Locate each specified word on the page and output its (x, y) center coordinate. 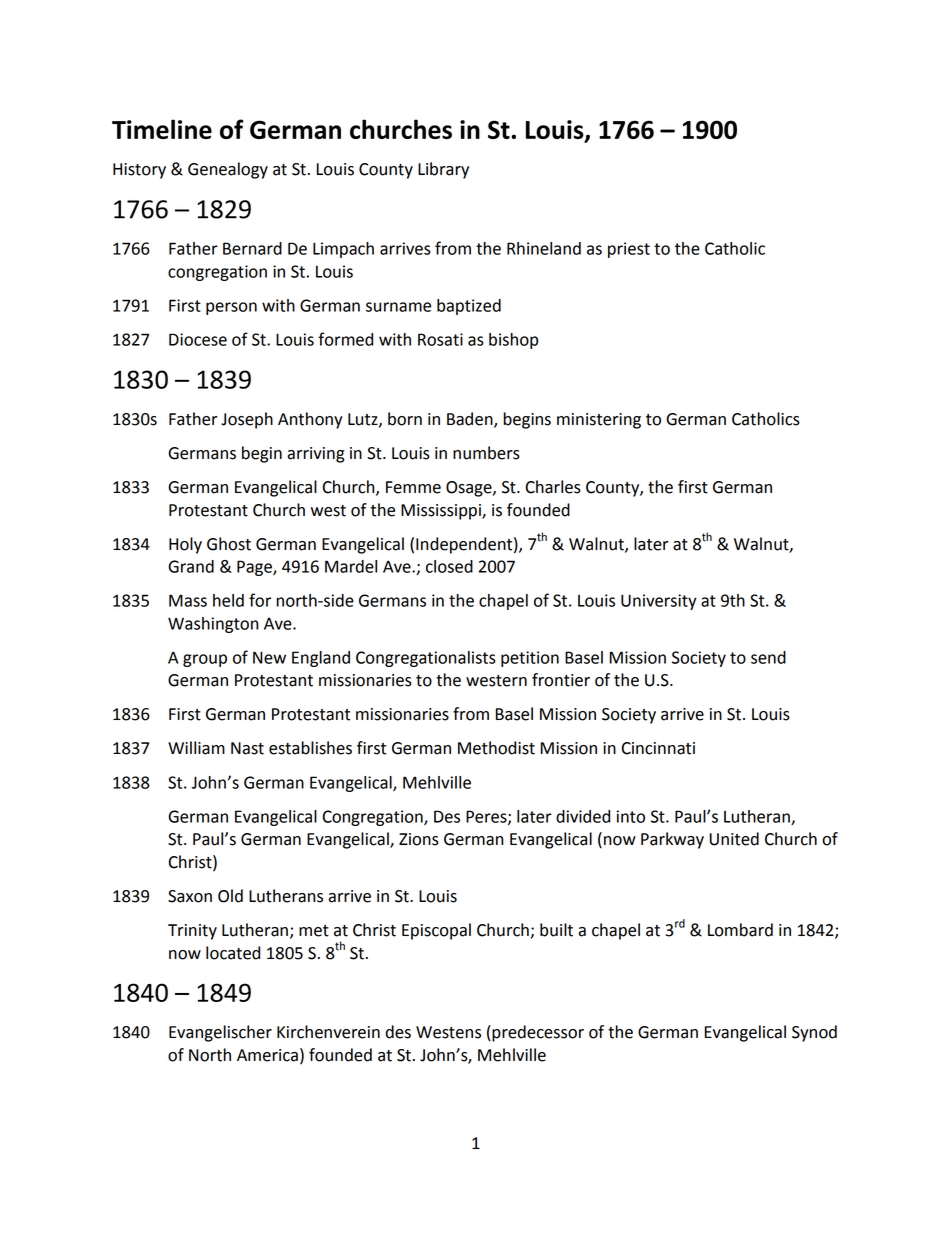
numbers (486, 453)
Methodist (496, 748)
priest (629, 250)
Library (443, 170)
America (267, 1055)
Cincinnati (658, 748)
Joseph (247, 420)
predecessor (537, 1033)
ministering (599, 421)
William (196, 748)
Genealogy (228, 170)
